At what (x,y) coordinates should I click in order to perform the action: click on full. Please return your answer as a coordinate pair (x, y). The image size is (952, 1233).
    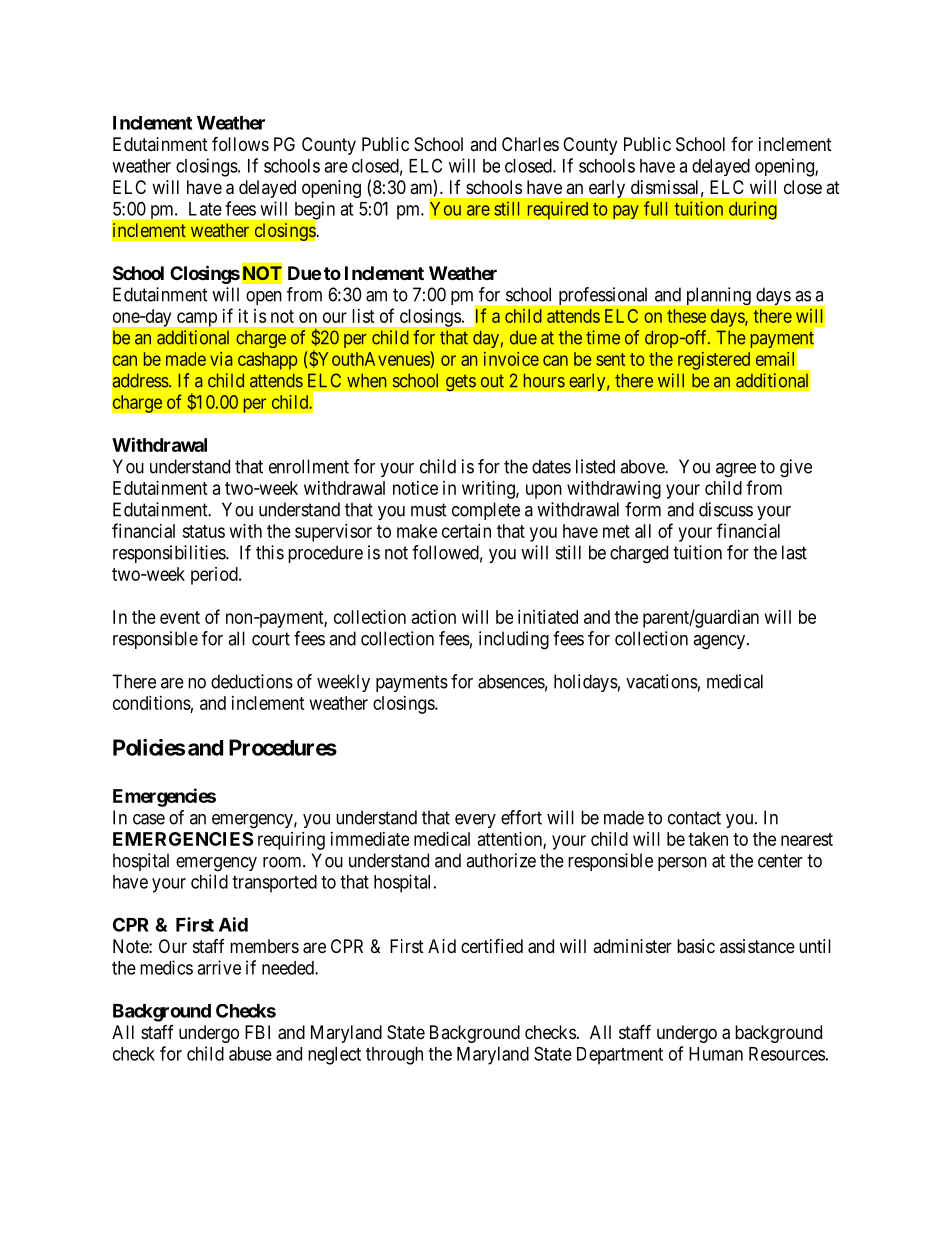
    Looking at the image, I should click on (655, 208).
